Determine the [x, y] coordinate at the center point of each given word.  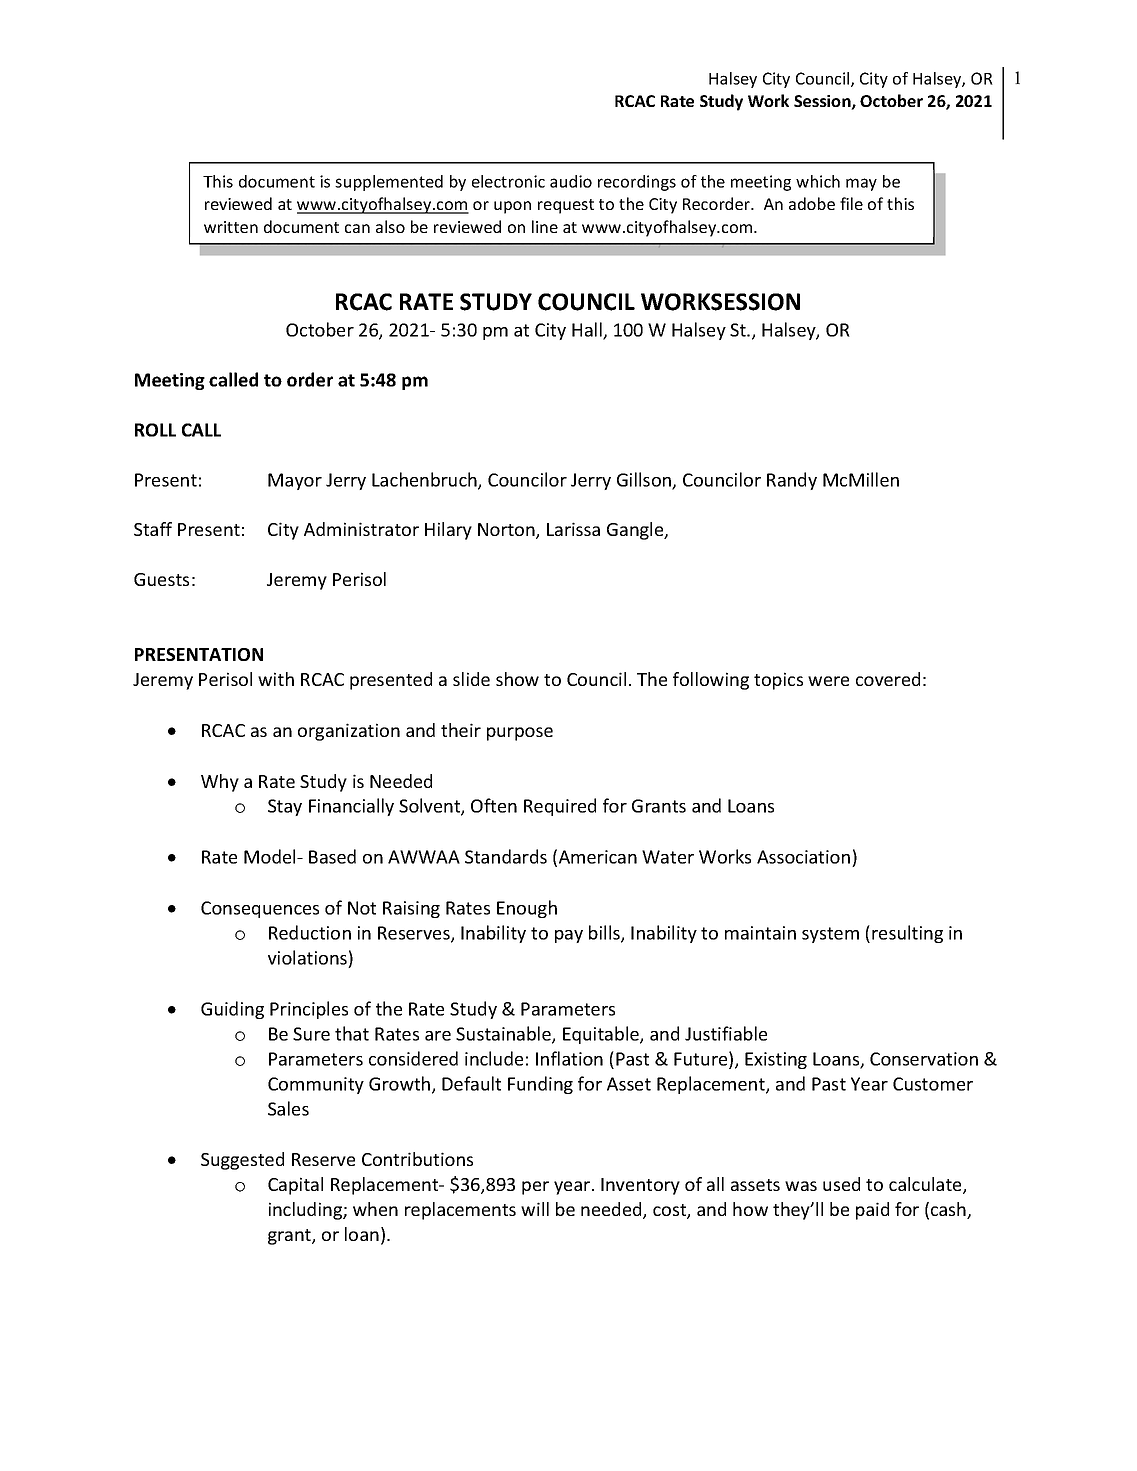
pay [569, 936]
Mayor [295, 481]
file [851, 203]
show [517, 679]
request [566, 206]
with [276, 679]
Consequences [260, 909]
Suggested [242, 1161]
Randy [792, 481]
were [828, 681]
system [830, 935]
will [535, 1209]
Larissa [573, 529]
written [231, 227]
